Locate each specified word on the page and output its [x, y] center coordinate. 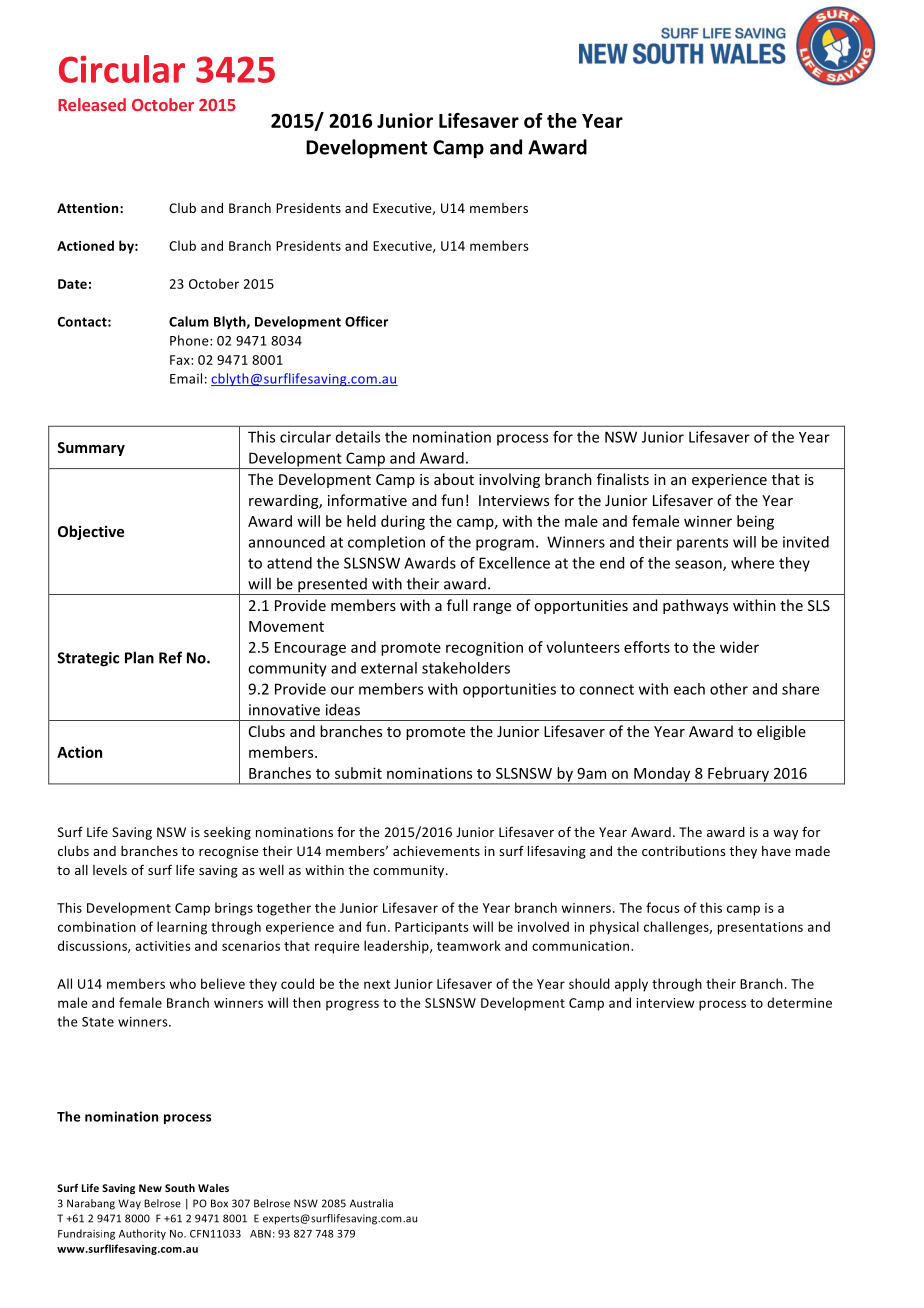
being [755, 522]
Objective [91, 532]
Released [92, 104]
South [180, 1188]
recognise [228, 852]
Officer [366, 321]
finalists [623, 479]
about [454, 479]
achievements [436, 851]
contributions [683, 851]
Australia [371, 1203]
